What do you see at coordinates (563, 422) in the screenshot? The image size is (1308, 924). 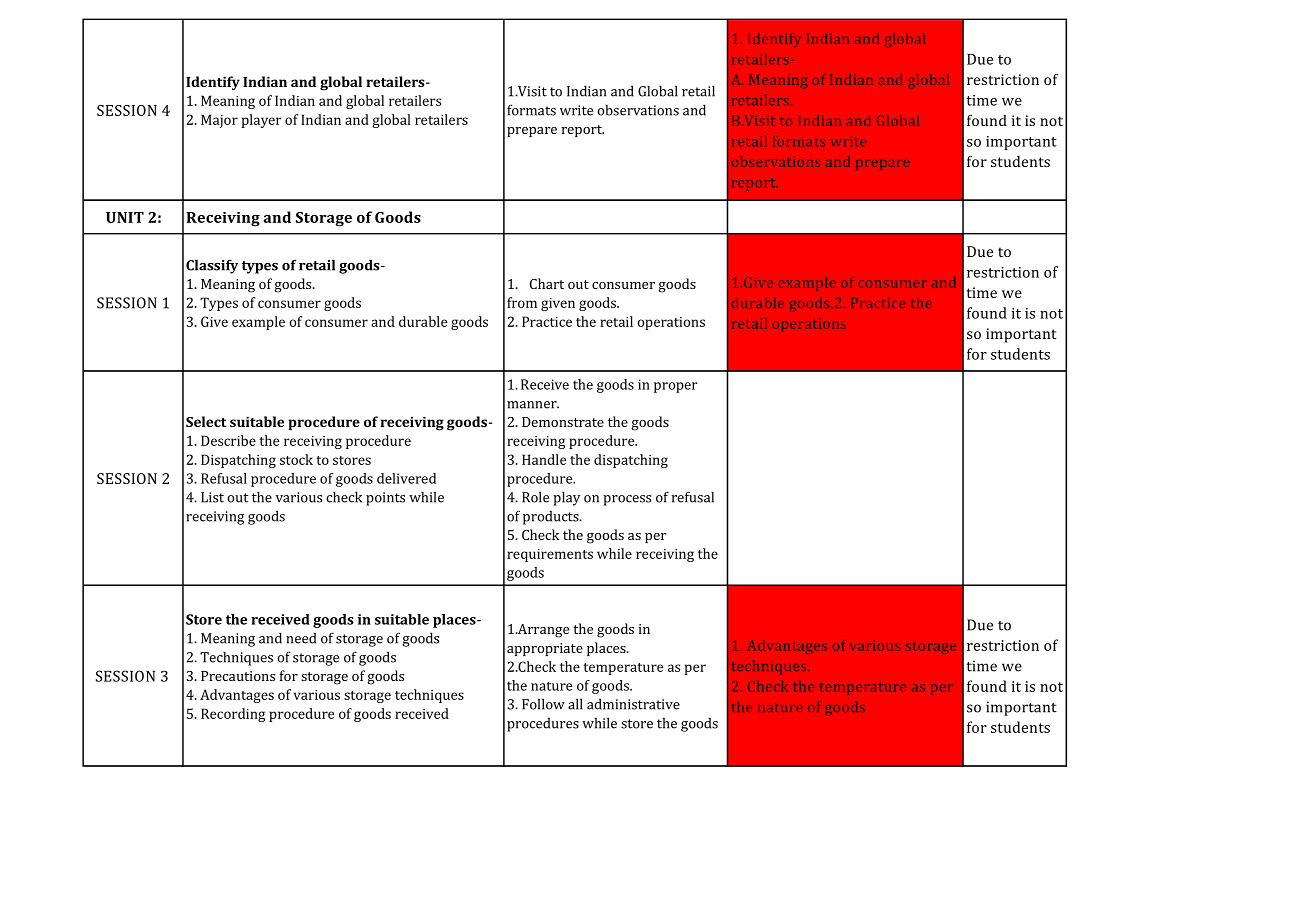 I see `Demonstrate` at bounding box center [563, 422].
